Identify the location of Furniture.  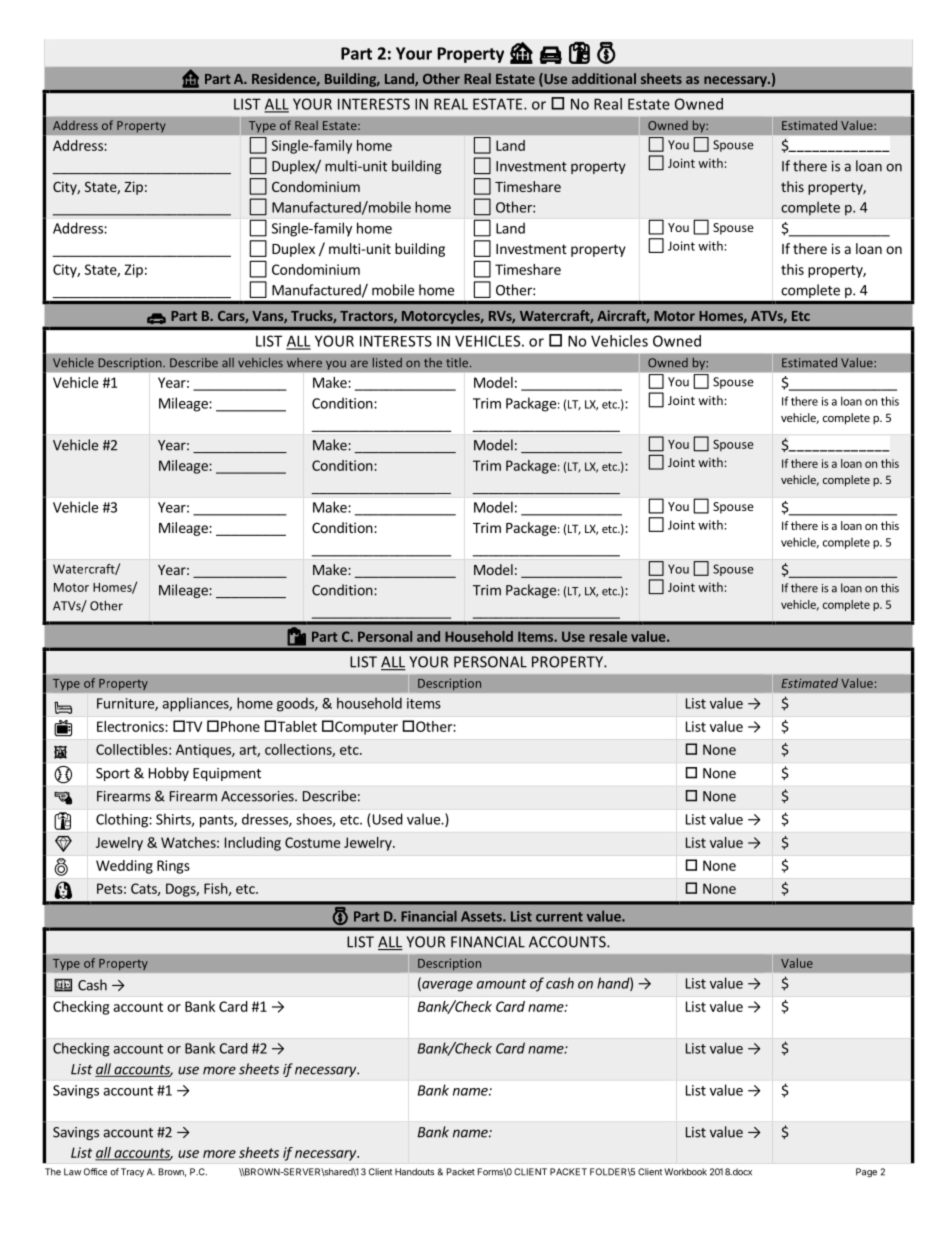
(126, 704).
